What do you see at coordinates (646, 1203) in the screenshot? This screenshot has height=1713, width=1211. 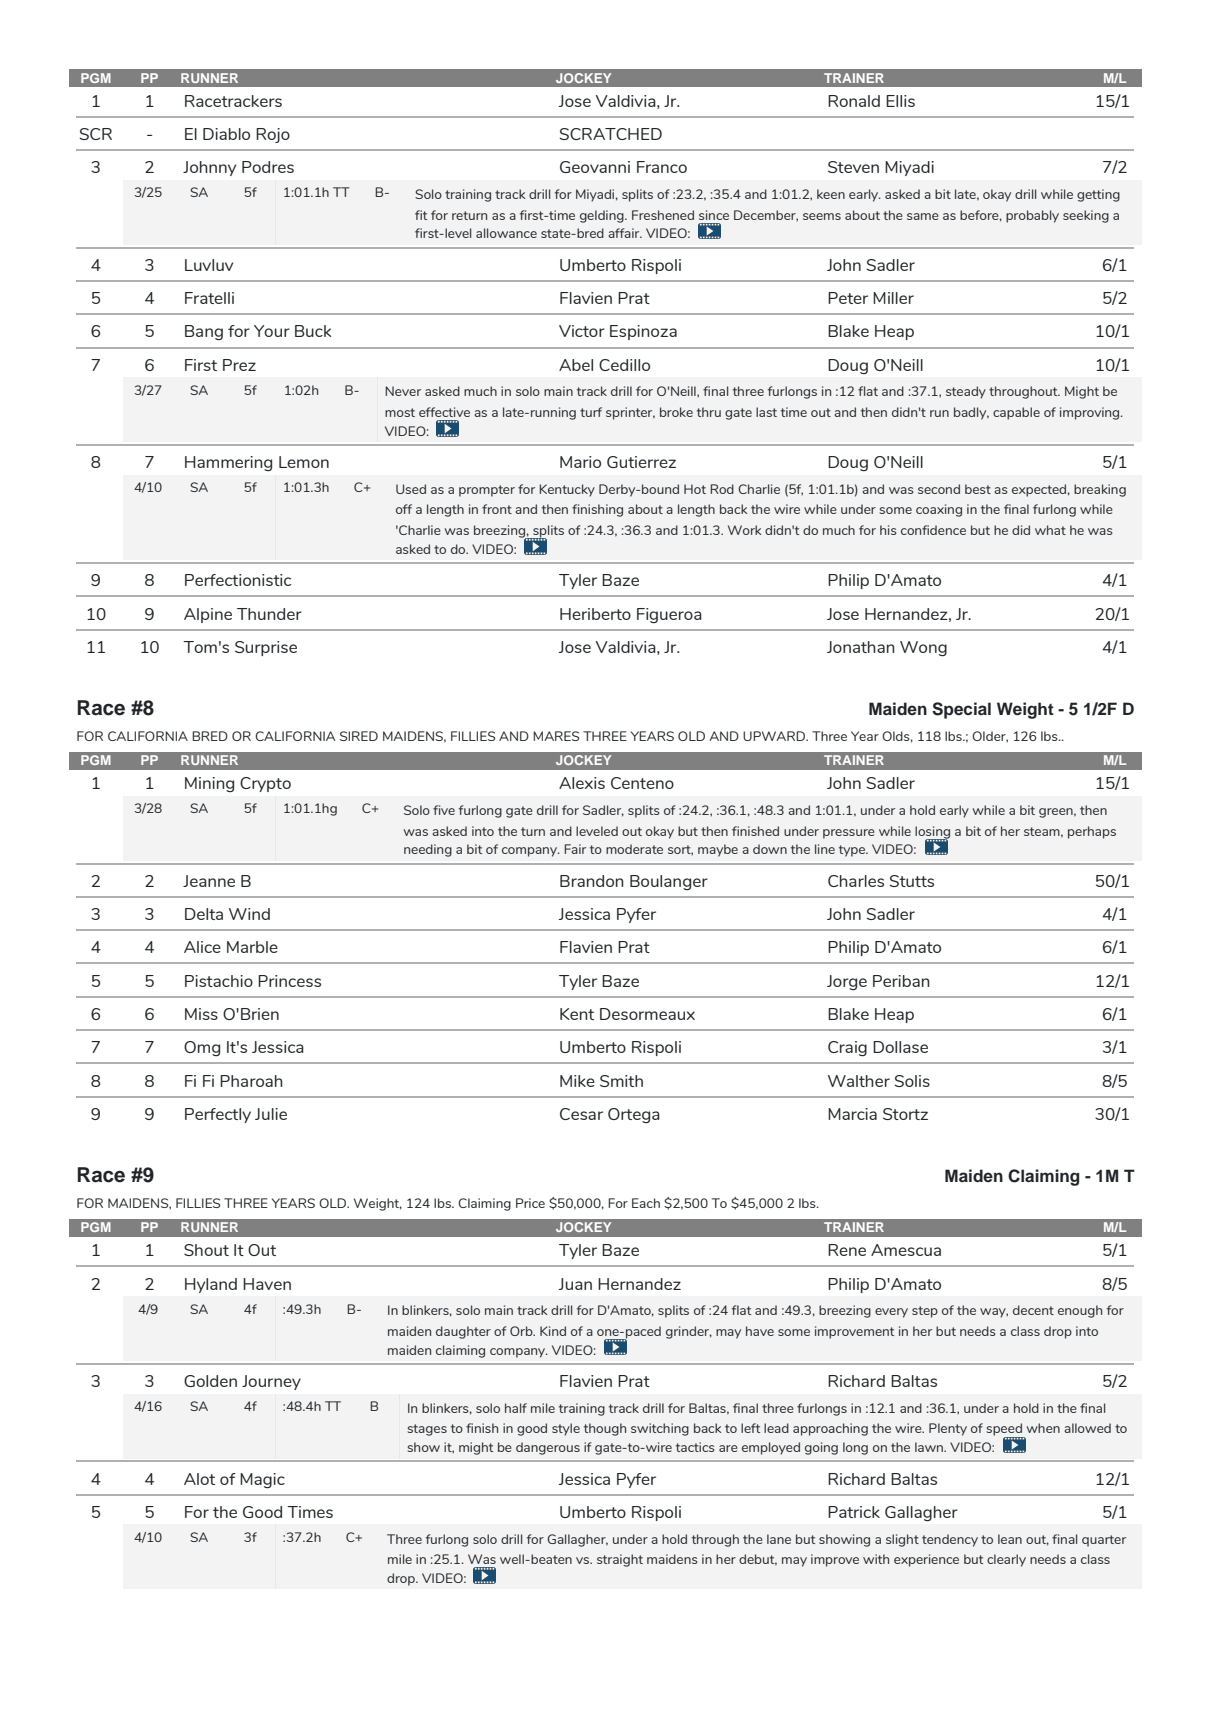 I see `Each` at bounding box center [646, 1203].
